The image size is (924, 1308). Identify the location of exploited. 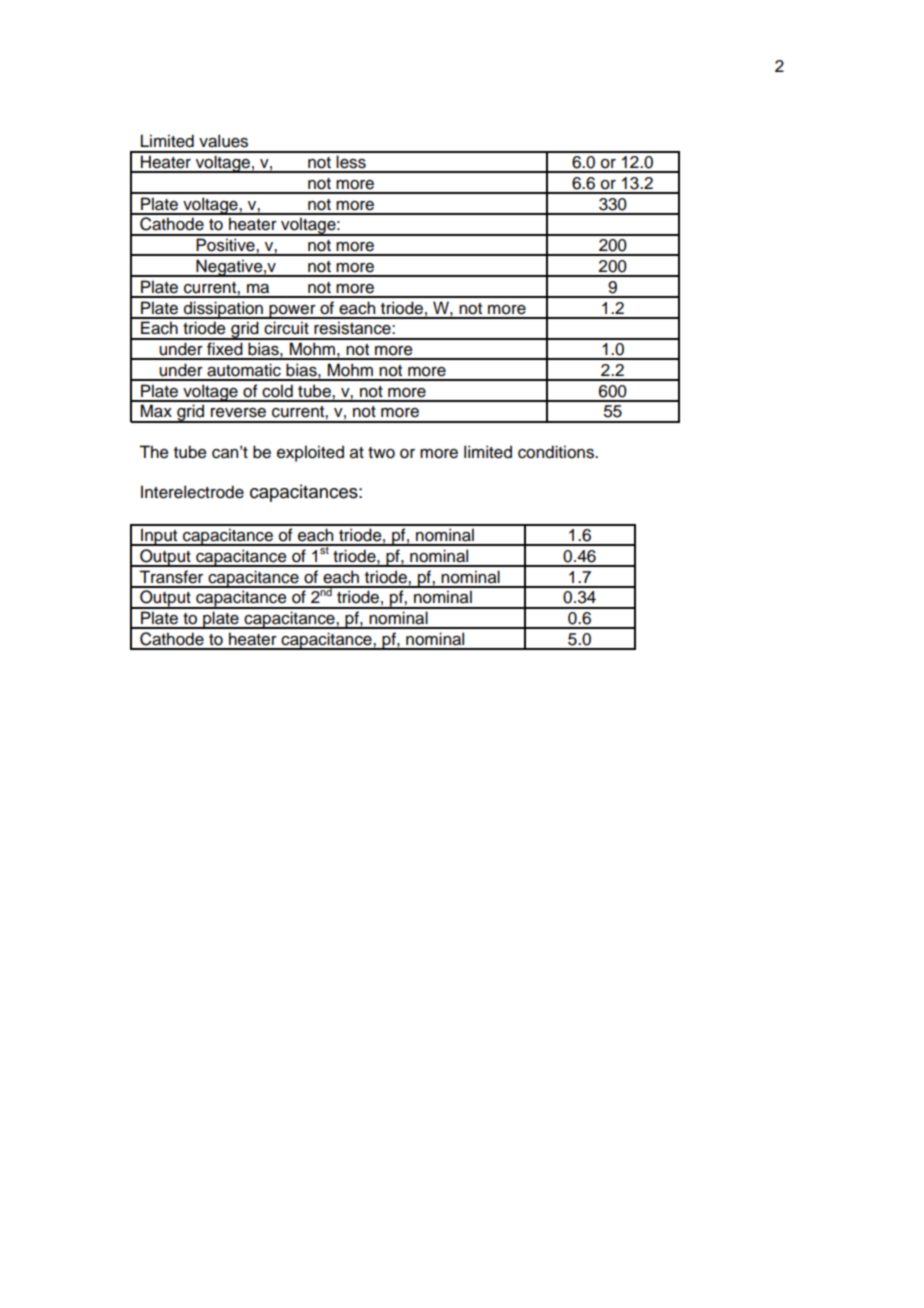
(310, 453).
